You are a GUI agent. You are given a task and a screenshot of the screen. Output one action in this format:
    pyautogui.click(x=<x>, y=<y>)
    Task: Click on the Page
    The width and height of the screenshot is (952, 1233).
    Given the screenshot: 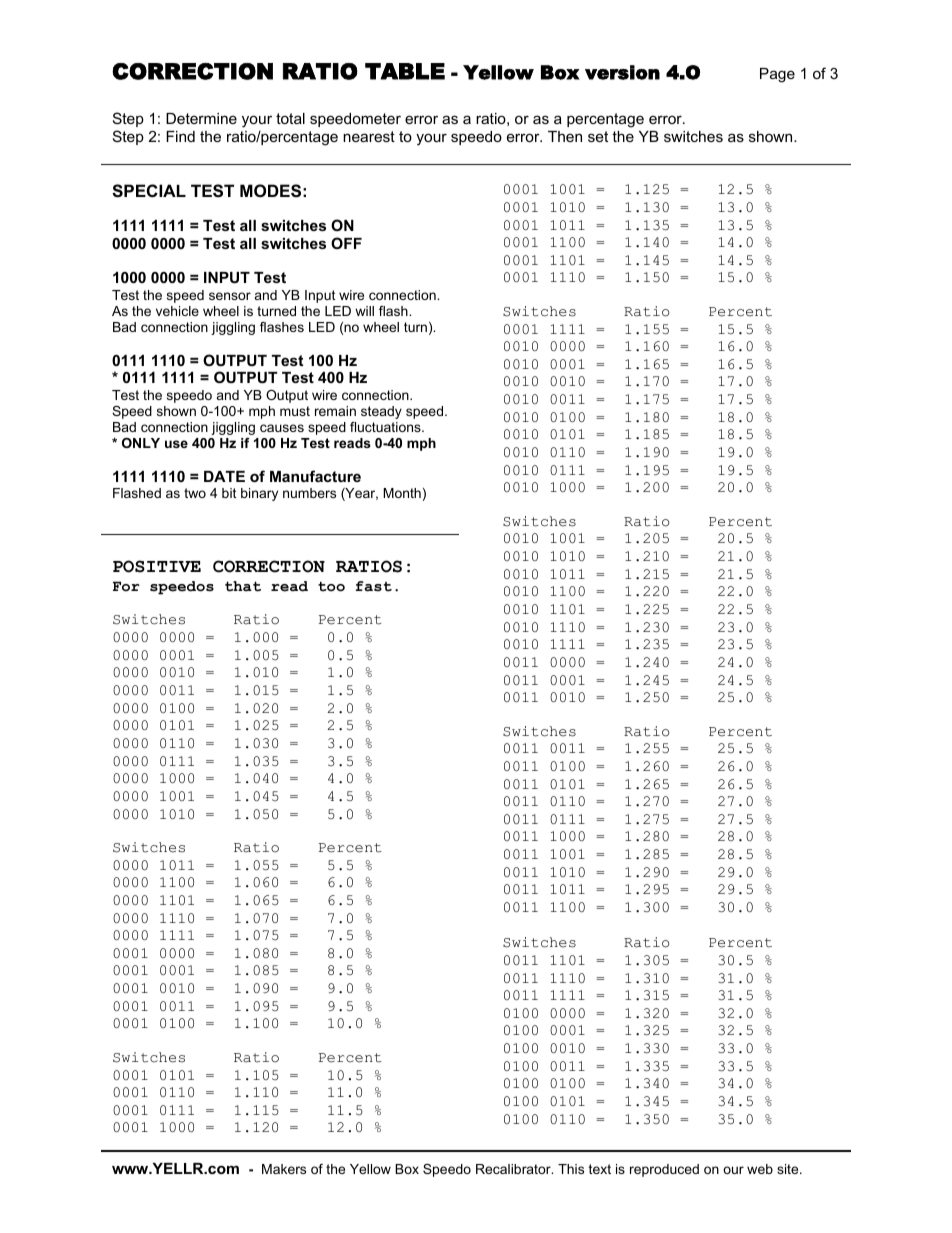 What is the action you would take?
    pyautogui.click(x=777, y=75)
